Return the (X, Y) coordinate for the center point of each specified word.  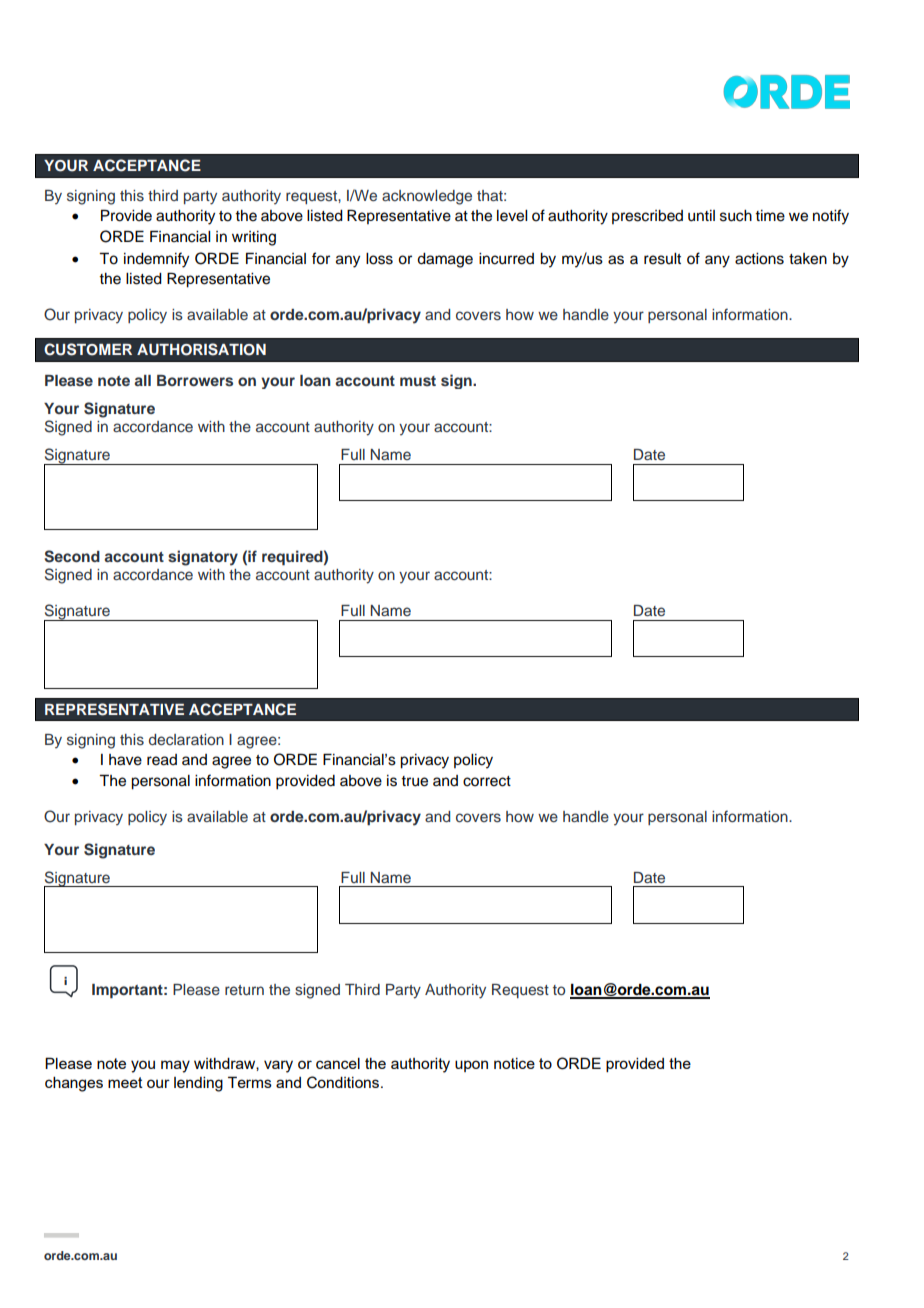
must (418, 381)
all (142, 380)
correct (487, 781)
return (244, 990)
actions (759, 259)
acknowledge (427, 197)
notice (514, 1063)
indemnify (156, 260)
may (175, 1066)
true (414, 781)
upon (471, 1066)
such (736, 216)
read (162, 760)
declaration (186, 739)
